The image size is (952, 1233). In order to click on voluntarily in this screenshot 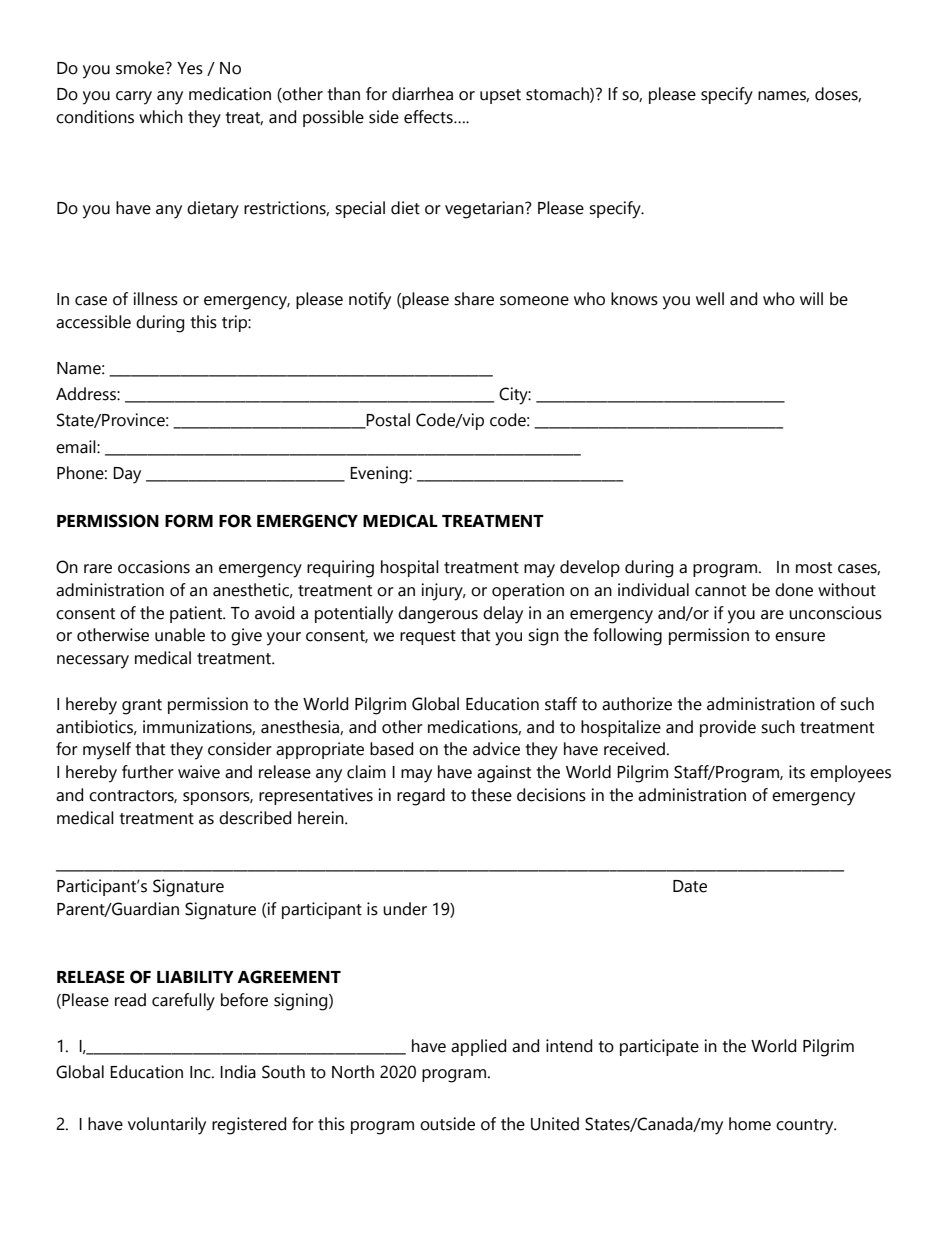, I will do `click(167, 1126)`.
